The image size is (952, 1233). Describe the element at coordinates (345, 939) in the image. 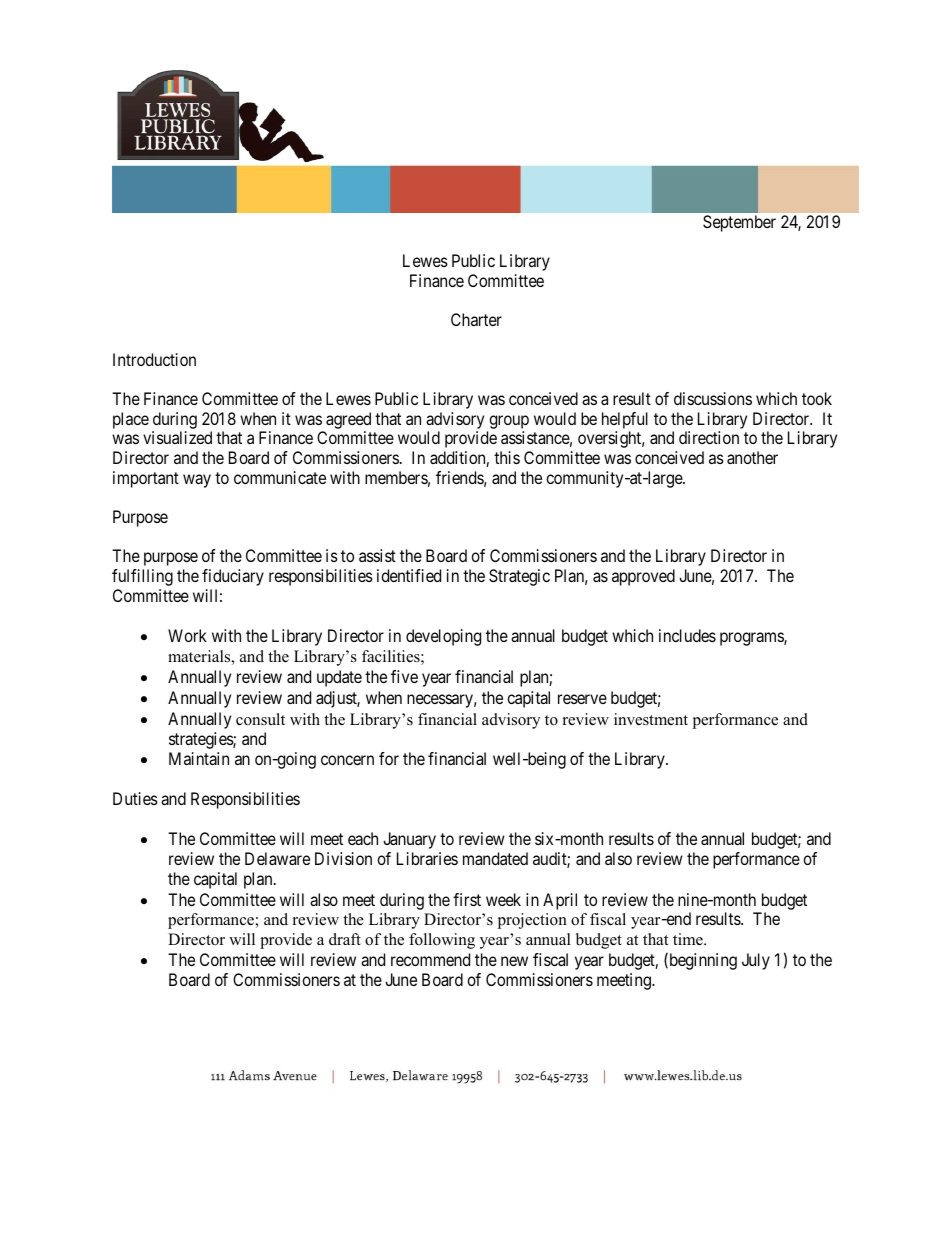

I see `draft` at that location.
